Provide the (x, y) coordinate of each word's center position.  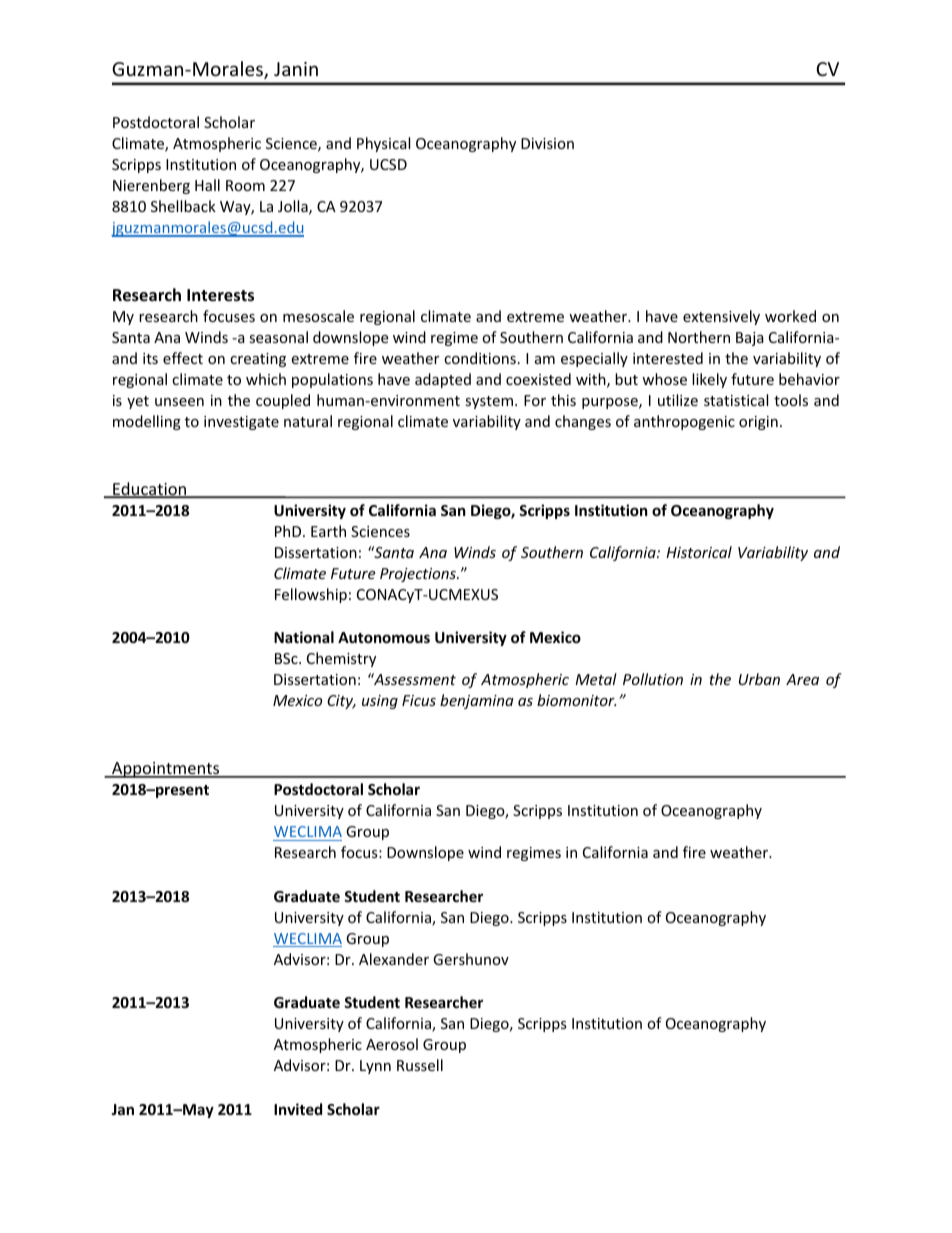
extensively (721, 317)
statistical (736, 400)
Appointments (166, 770)
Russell (420, 1065)
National (304, 637)
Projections (419, 575)
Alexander (394, 959)
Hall (207, 185)
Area (802, 679)
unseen (179, 402)
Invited (298, 1109)
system (489, 402)
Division (547, 143)
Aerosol (392, 1044)
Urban (759, 679)
